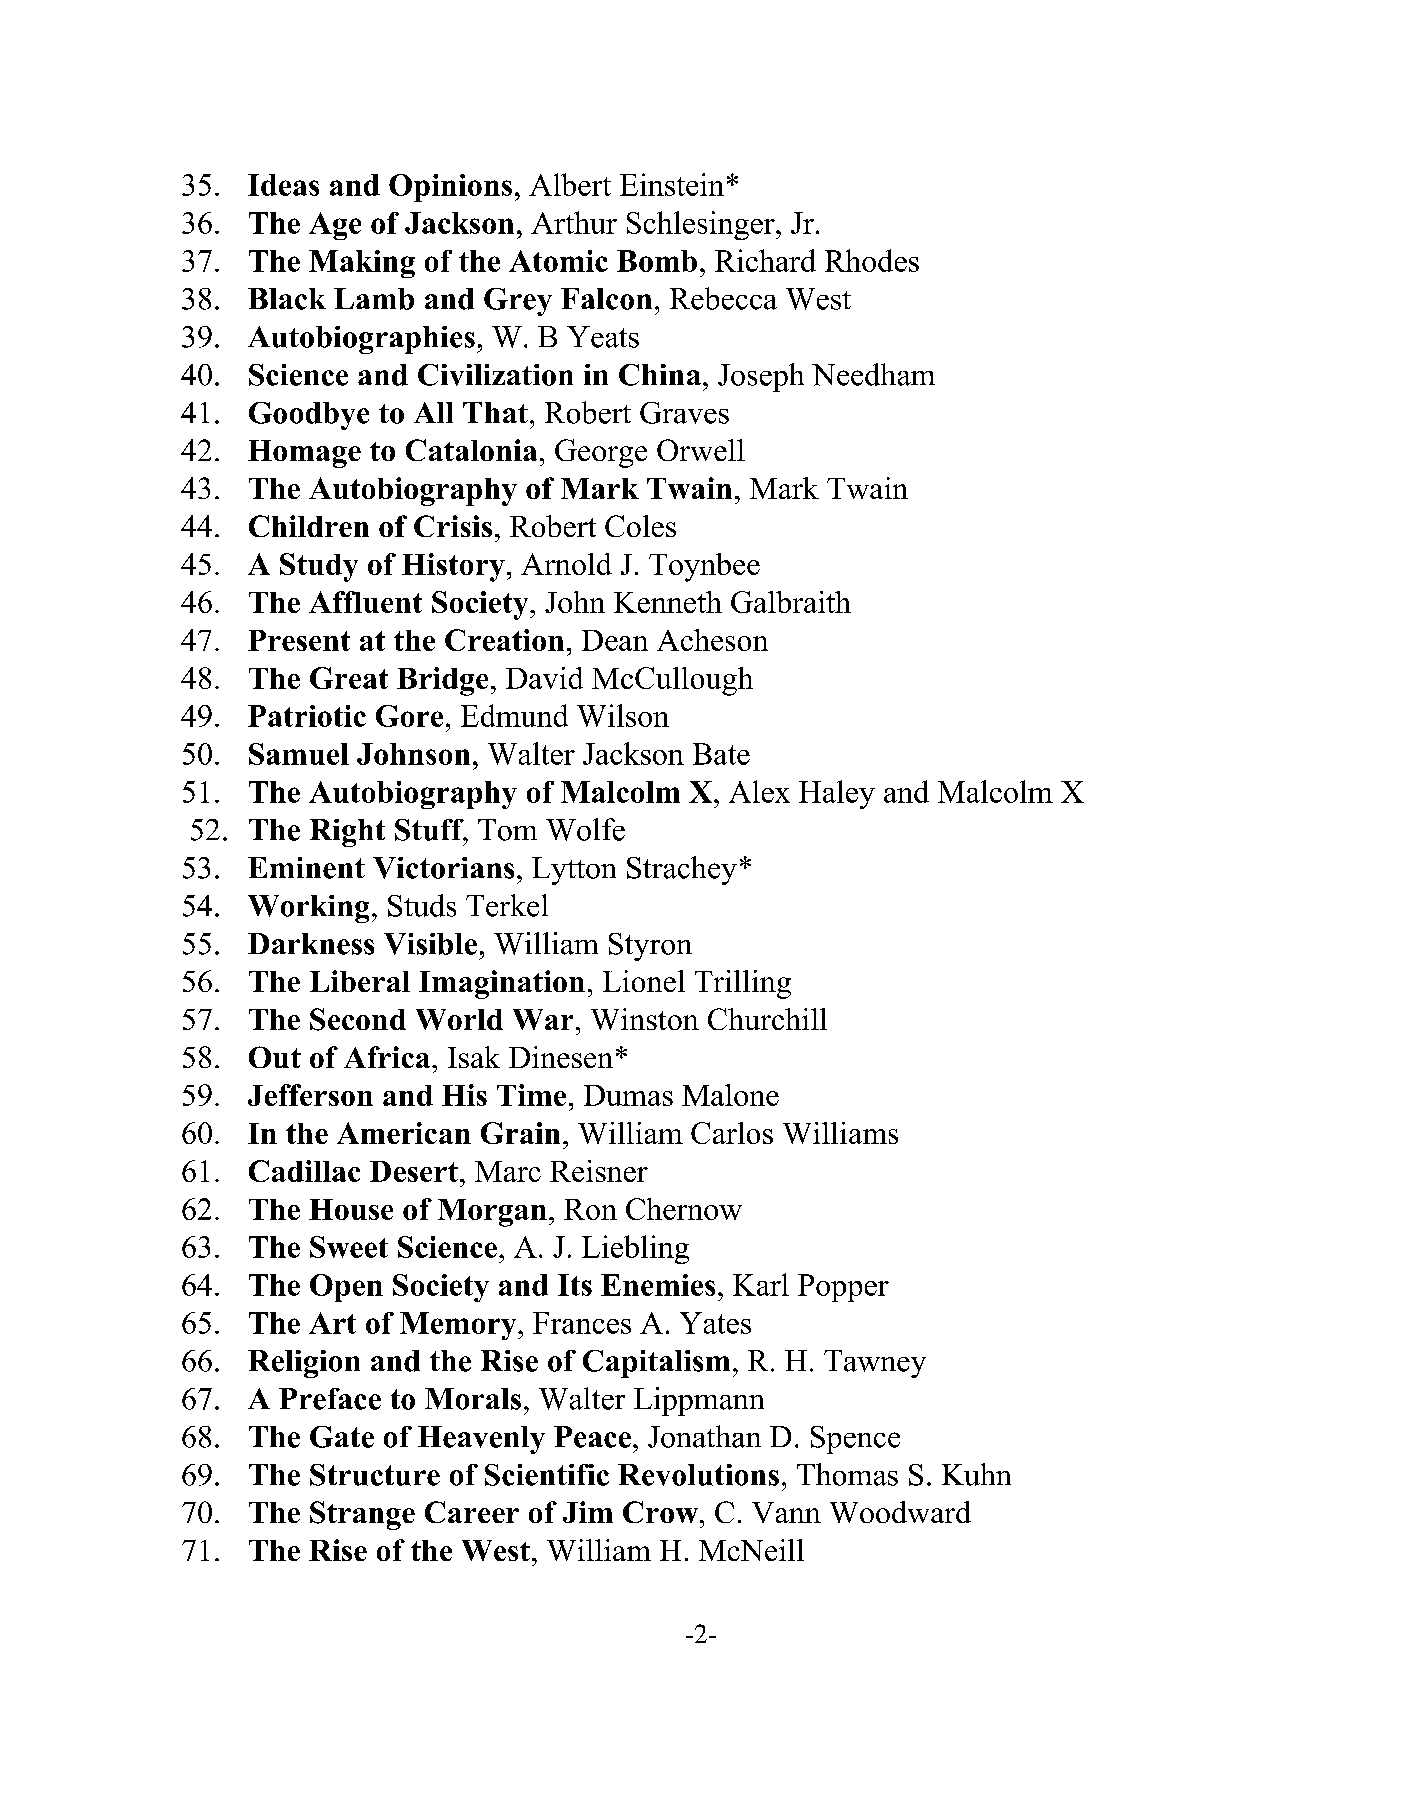 This screenshot has width=1402, height=1814. I want to click on Bomb, so click(657, 261).
